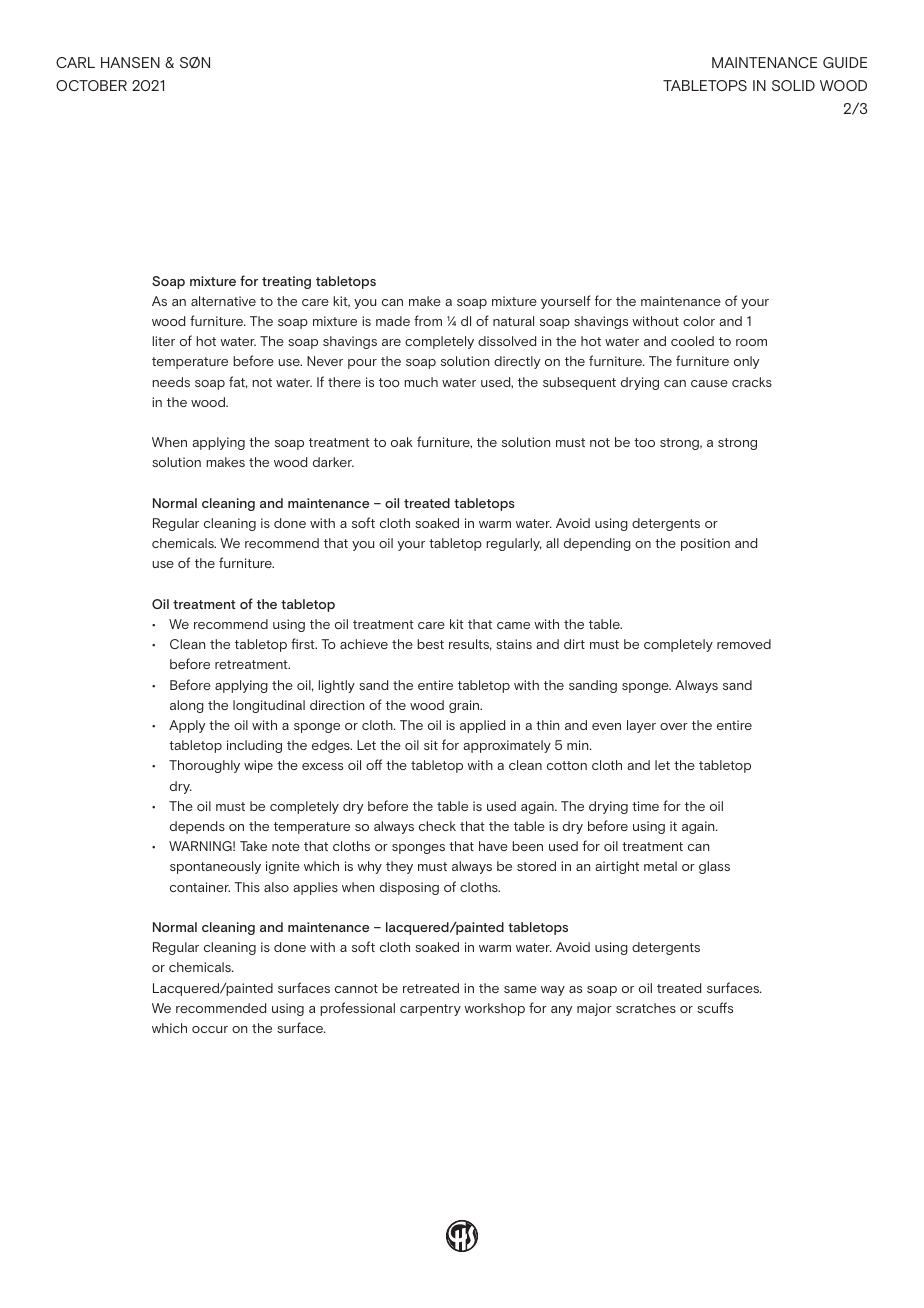 The image size is (924, 1308). Describe the element at coordinates (187, 706) in the image. I see `along` at that location.
